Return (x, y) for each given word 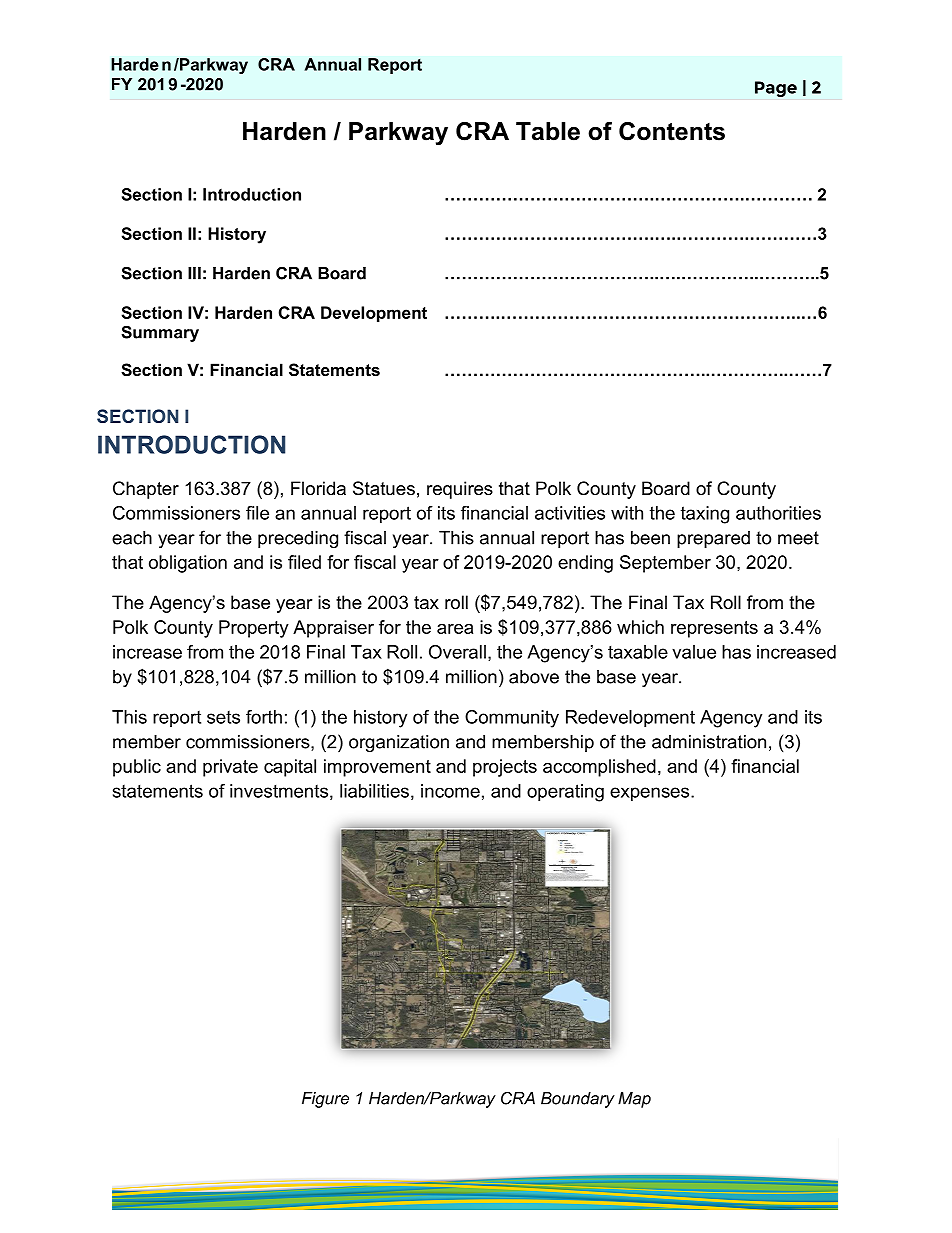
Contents (672, 131)
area (455, 629)
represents (714, 629)
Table (548, 131)
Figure (325, 1100)
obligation (188, 564)
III (194, 273)
